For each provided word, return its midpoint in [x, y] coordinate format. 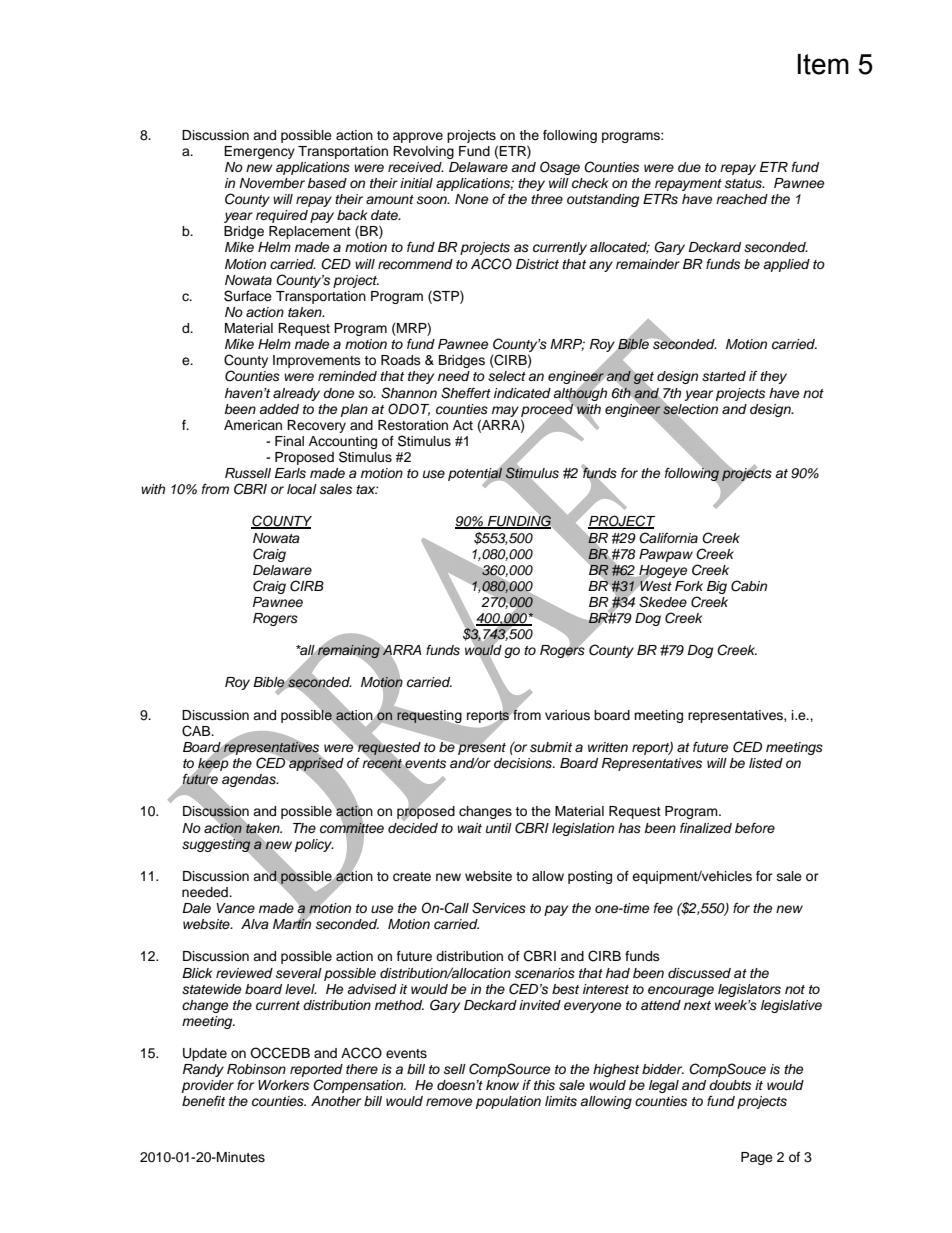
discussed [699, 973]
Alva [255, 924]
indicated [522, 393]
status [744, 184]
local [302, 489]
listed [766, 763]
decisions [524, 763]
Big [717, 587]
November [272, 183]
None [472, 199]
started [724, 376]
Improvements [317, 361]
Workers [283, 1085]
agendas [250, 780]
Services [499, 908]
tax [367, 489]
